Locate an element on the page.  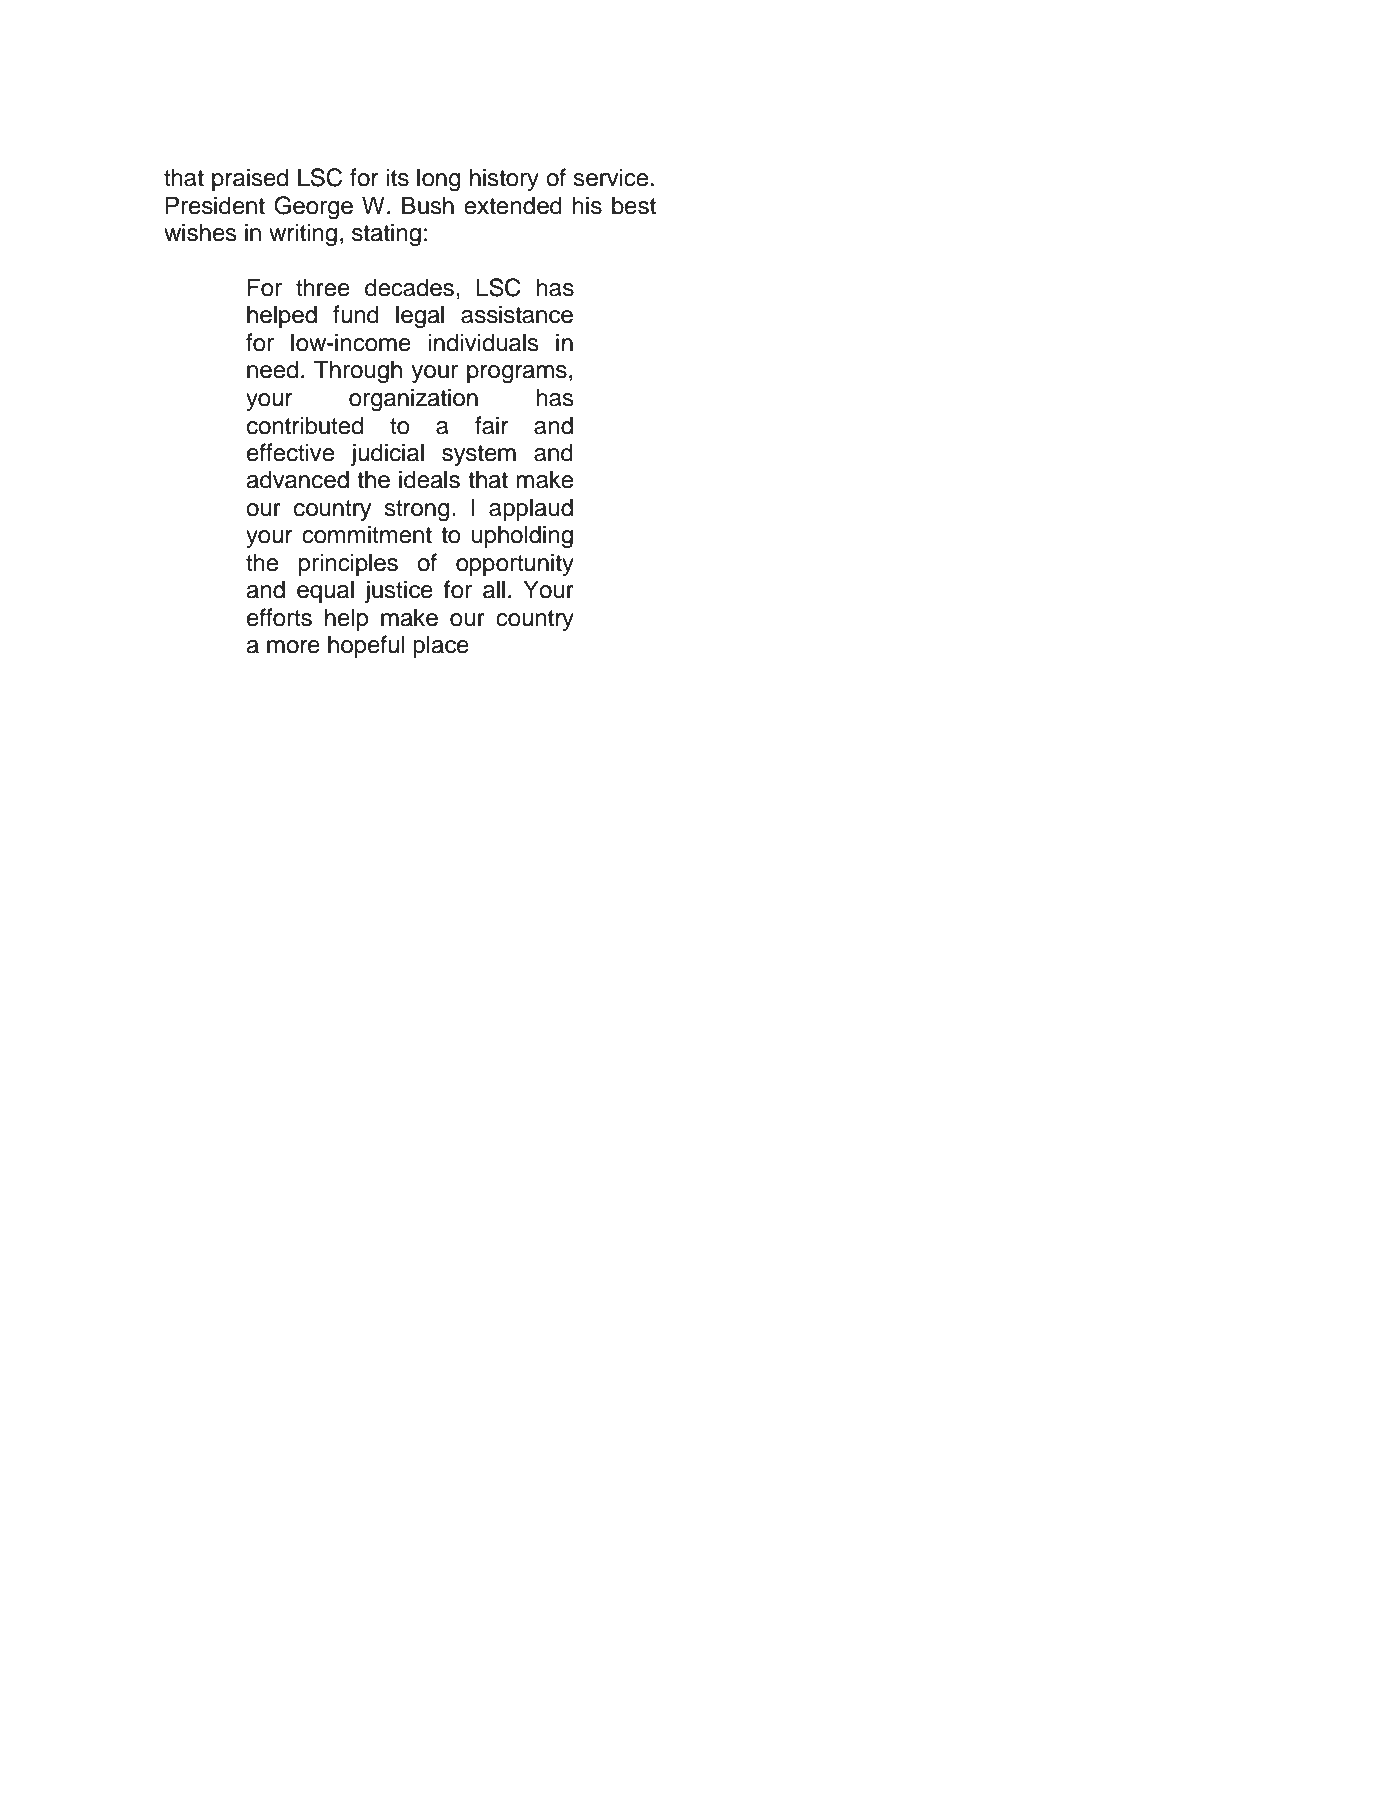
praised is located at coordinates (250, 179).
